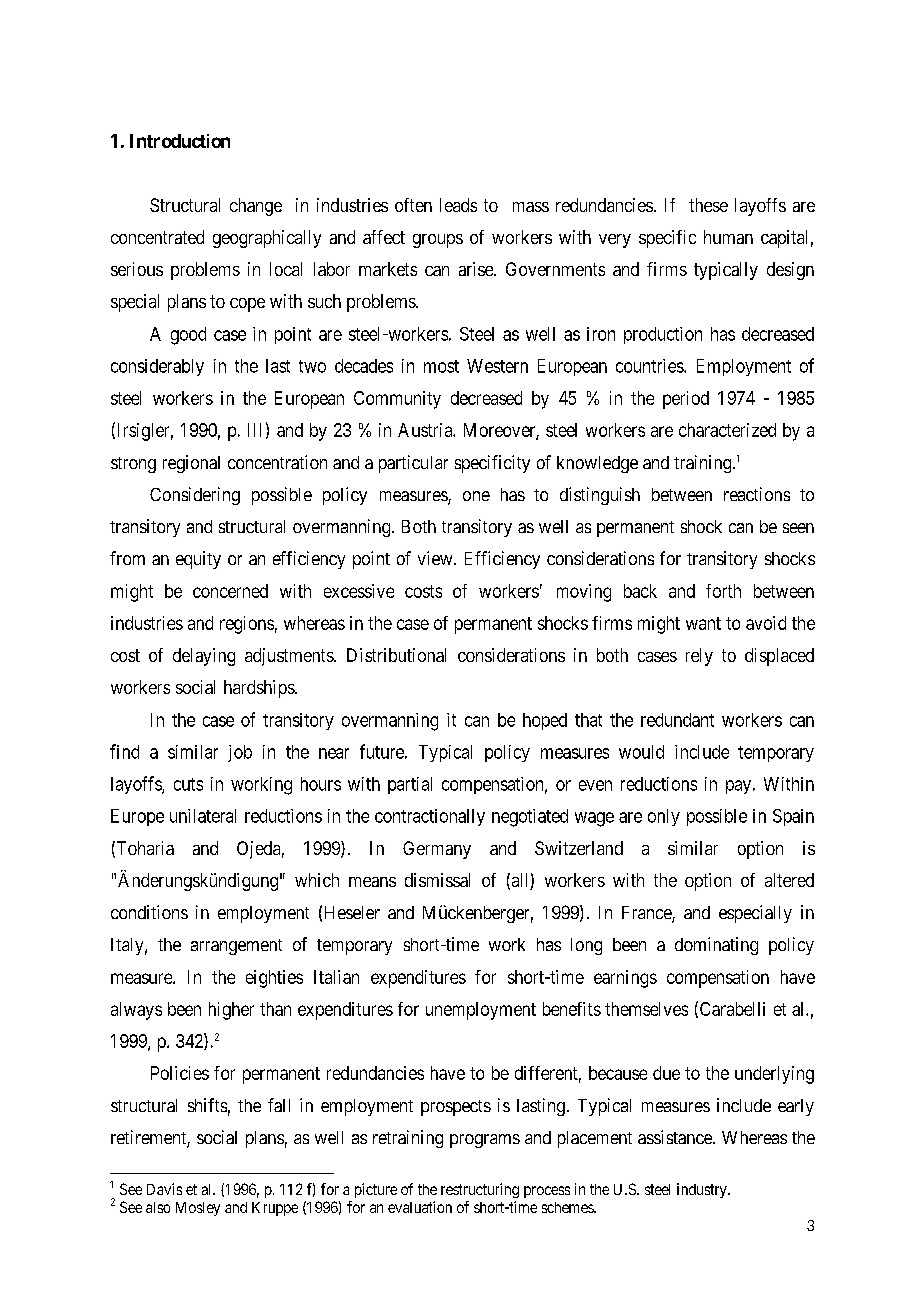 Image resolution: width=924 pixels, height=1308 pixels. What do you see at coordinates (458, 205) in the image?
I see `leads` at bounding box center [458, 205].
